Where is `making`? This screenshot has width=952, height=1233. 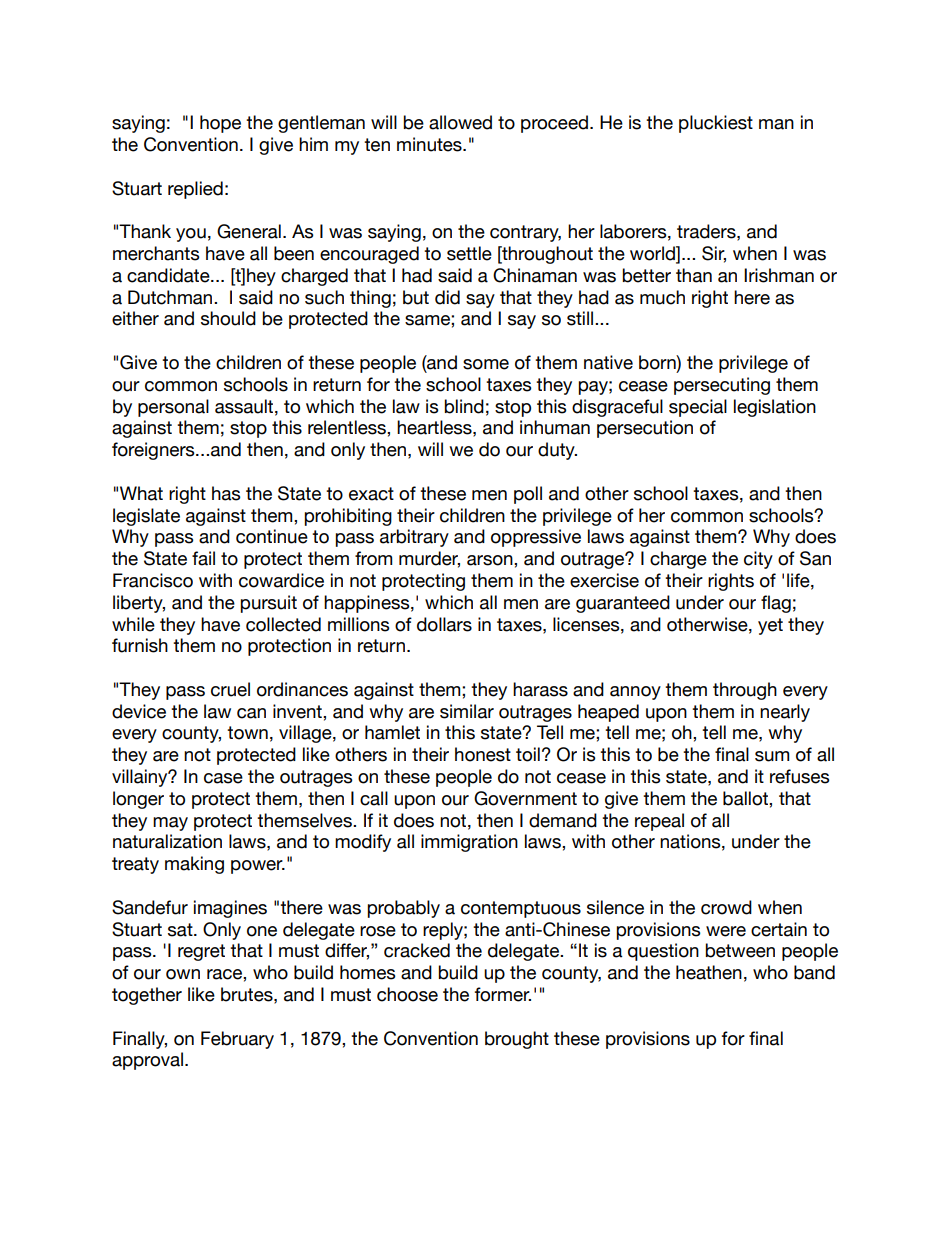
making is located at coordinates (194, 865).
